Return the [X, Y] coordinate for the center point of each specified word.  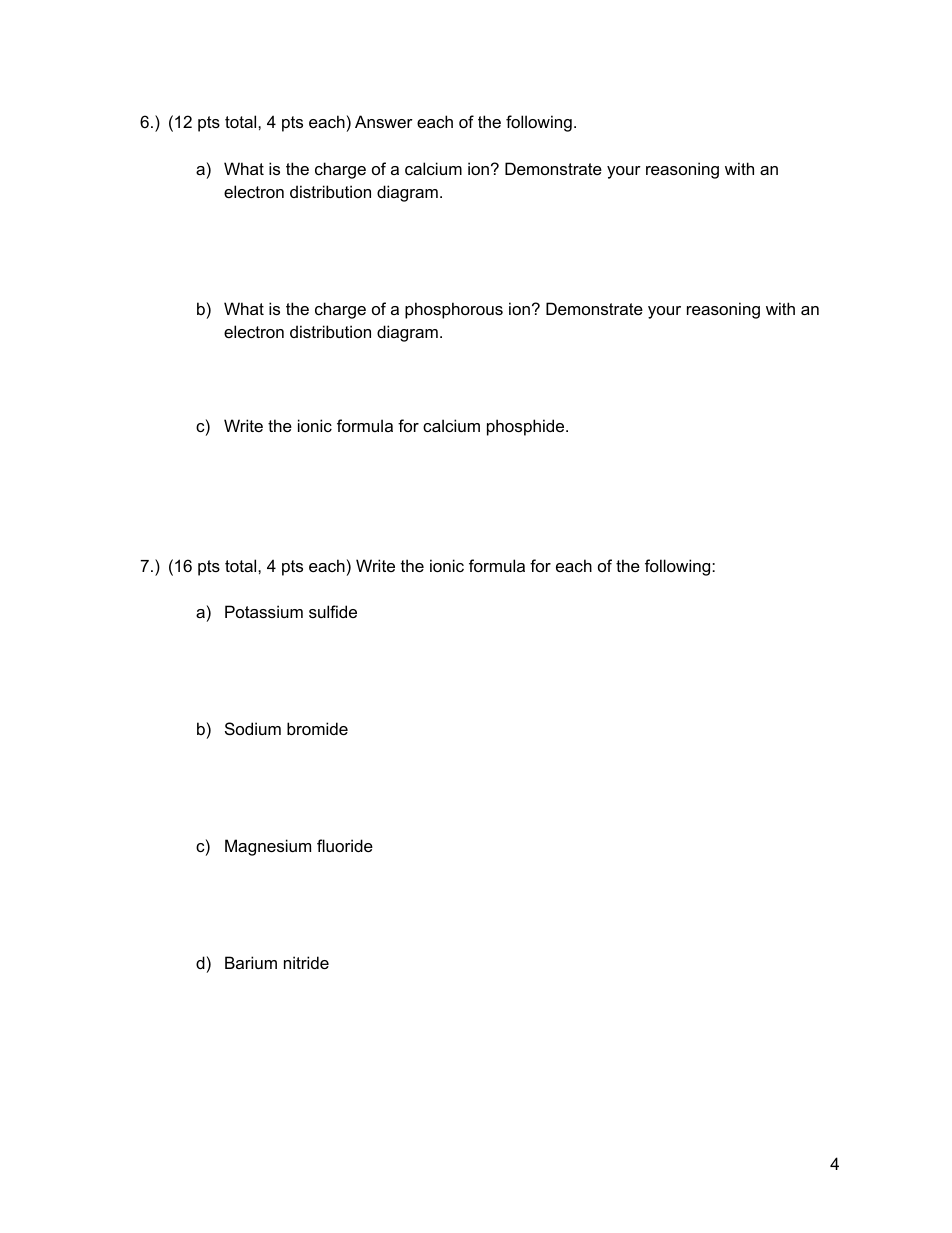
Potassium [264, 611]
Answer [384, 121]
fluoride [345, 845]
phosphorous [454, 310]
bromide [317, 728]
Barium [251, 962]
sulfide [333, 611]
